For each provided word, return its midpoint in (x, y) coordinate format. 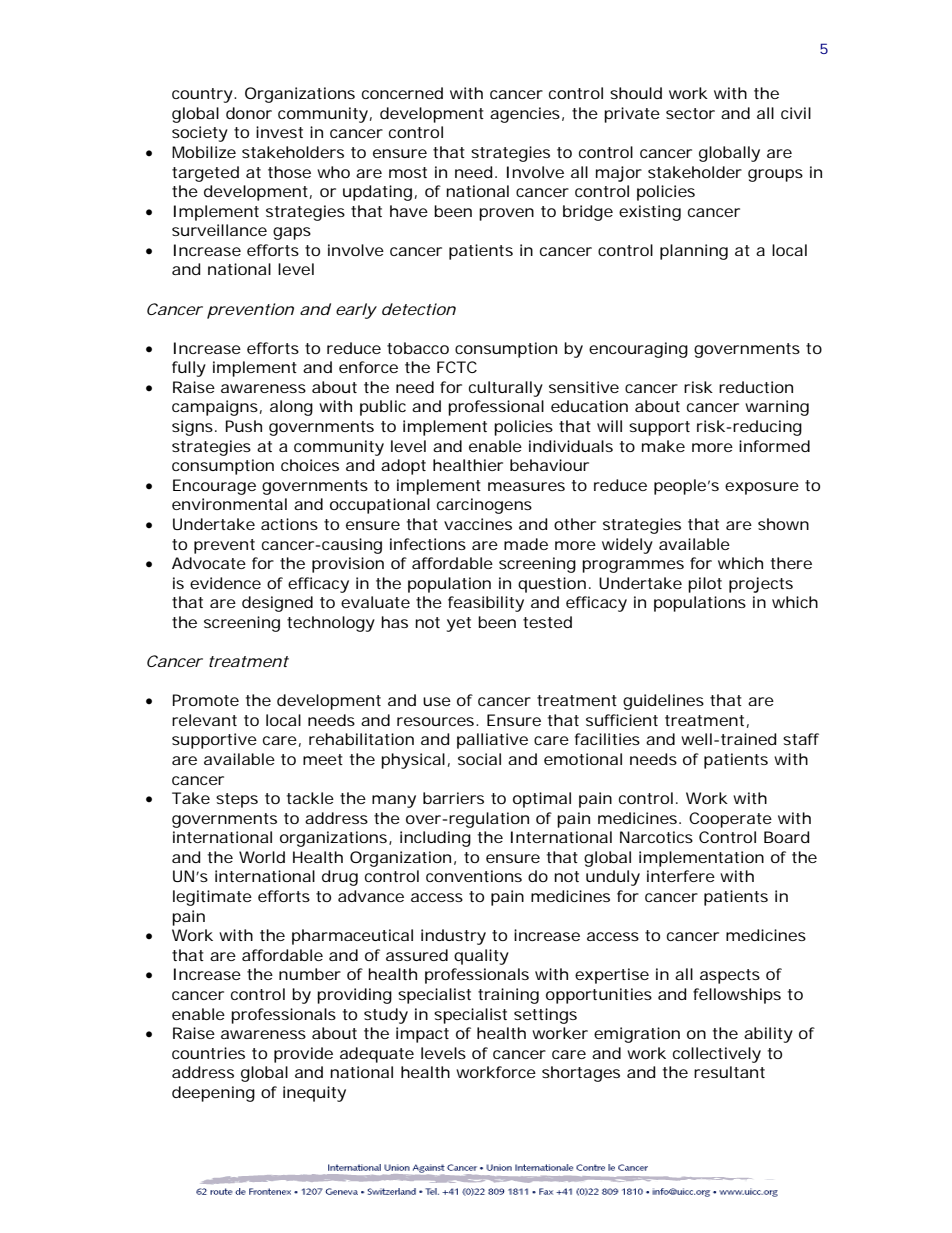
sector (690, 113)
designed (277, 604)
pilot (705, 585)
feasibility (486, 604)
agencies (525, 115)
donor (249, 113)
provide (303, 1055)
